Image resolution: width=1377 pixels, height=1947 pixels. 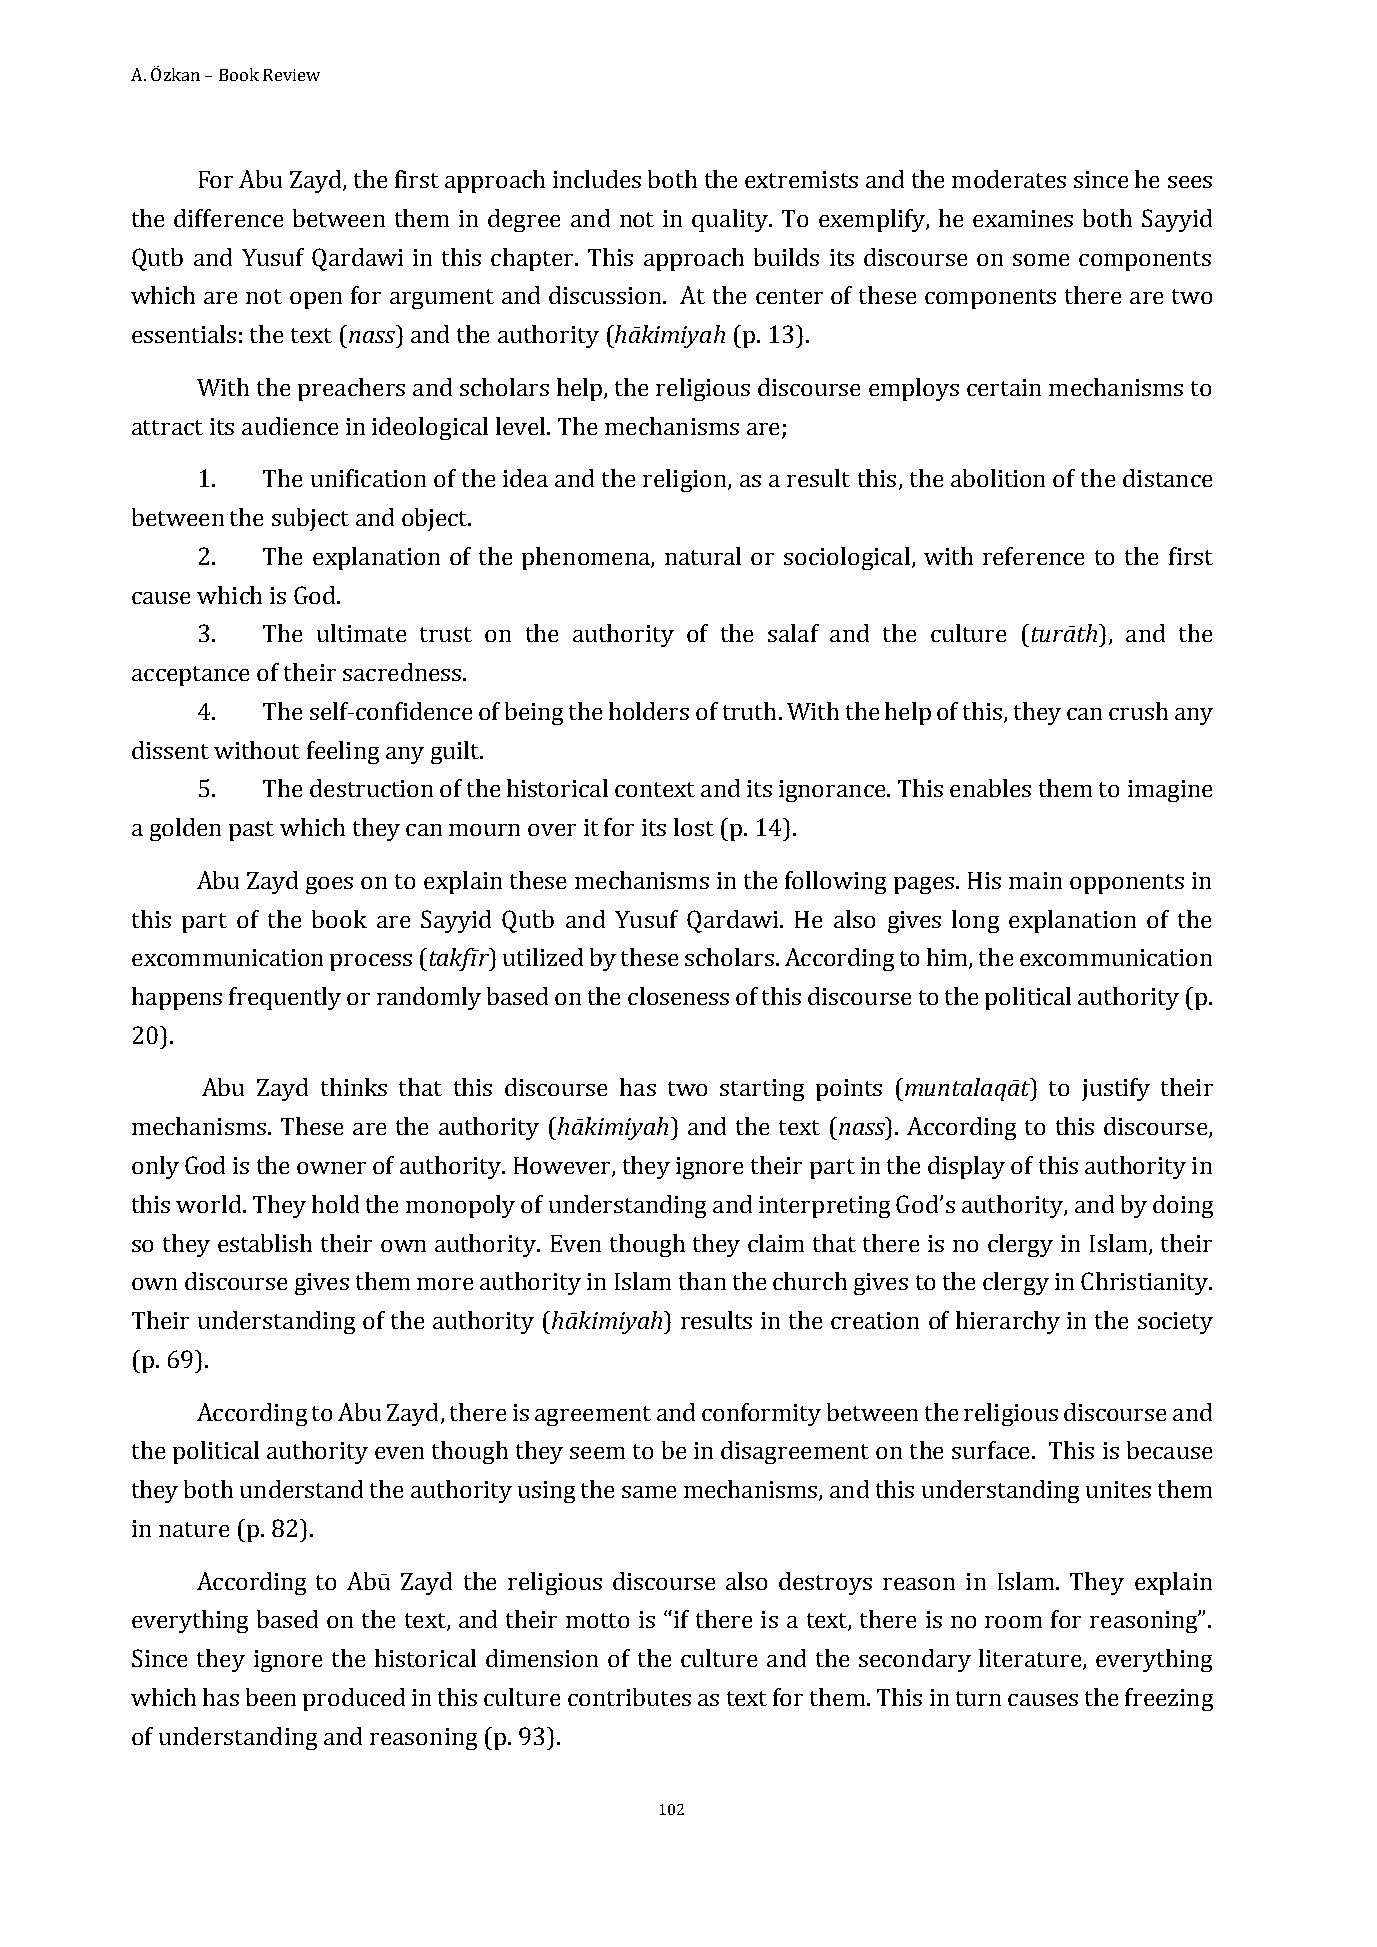 What do you see at coordinates (329, 885) in the image?
I see `goes` at bounding box center [329, 885].
